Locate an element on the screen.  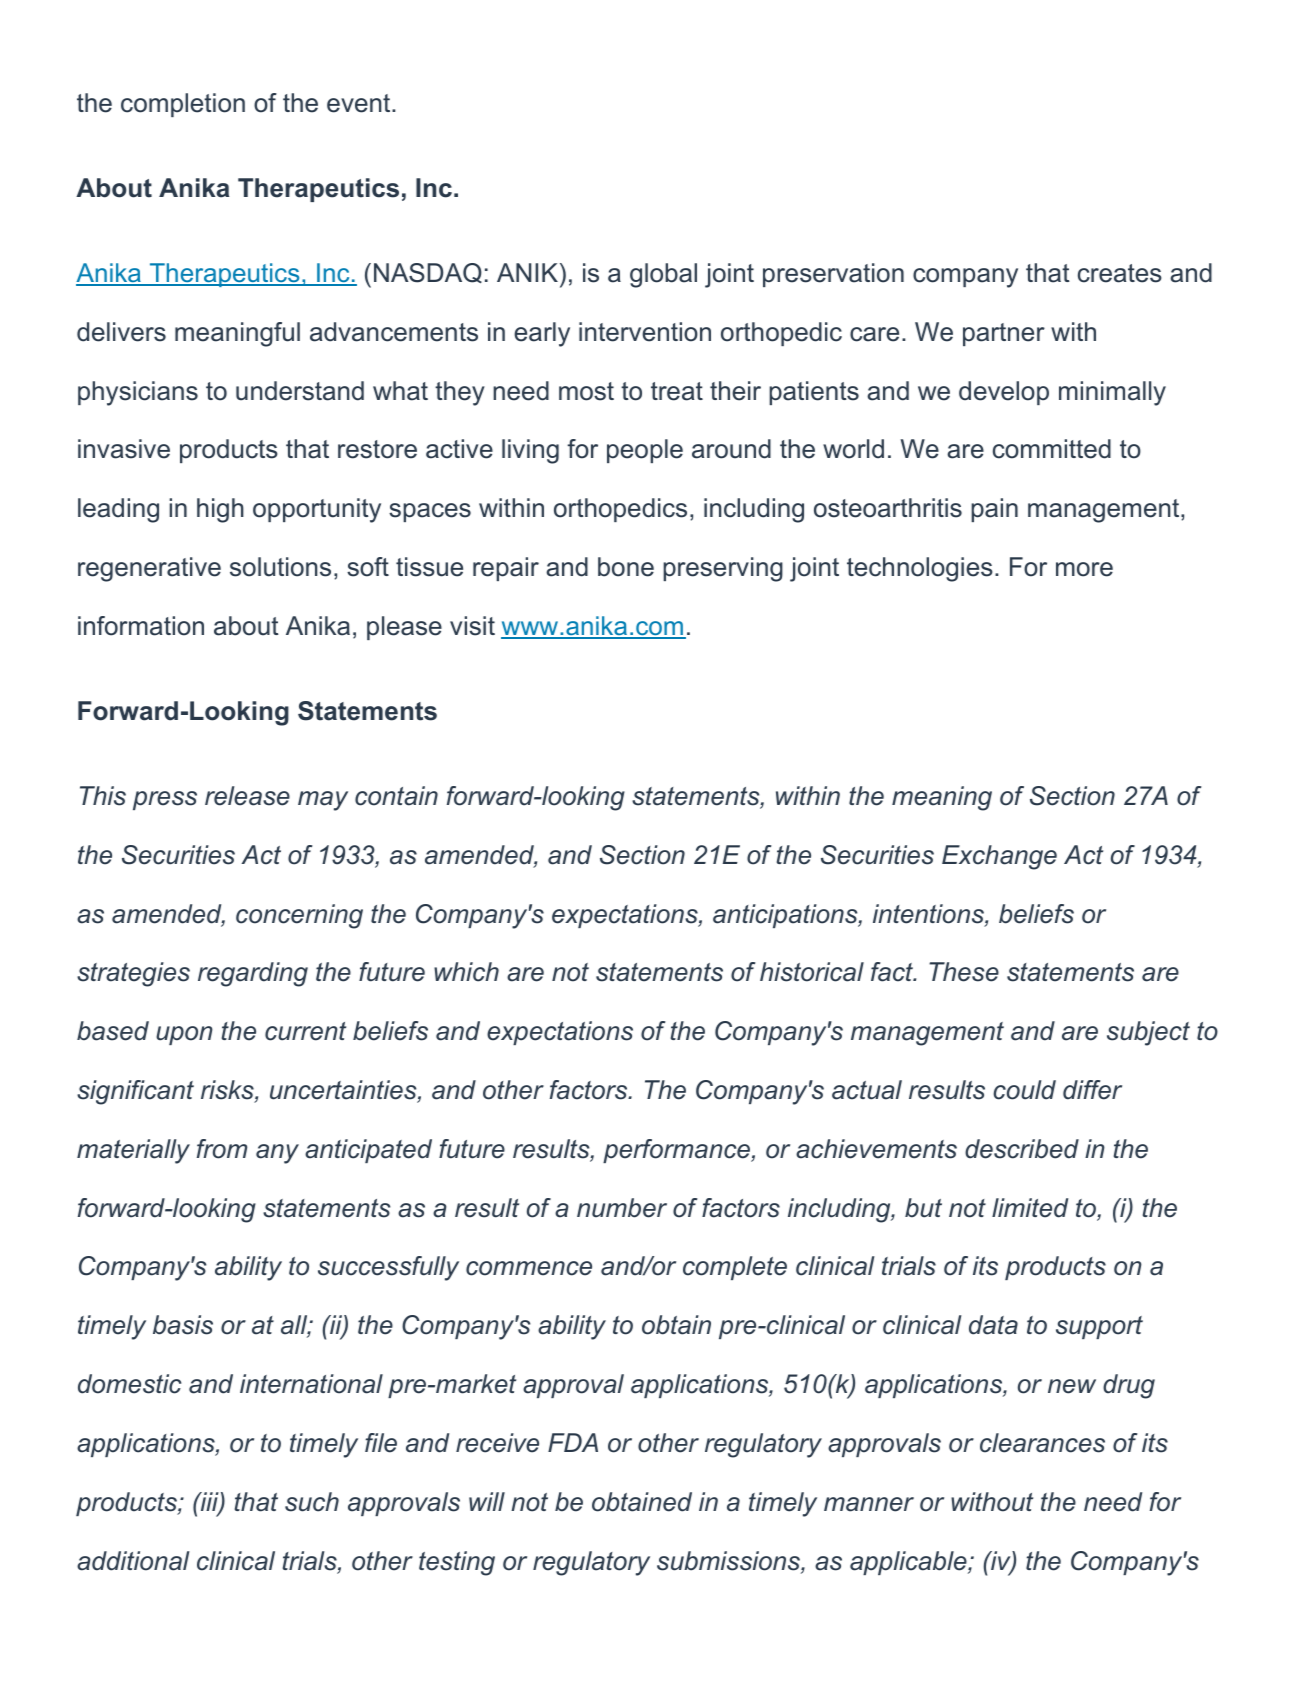
such is located at coordinates (312, 1502).
